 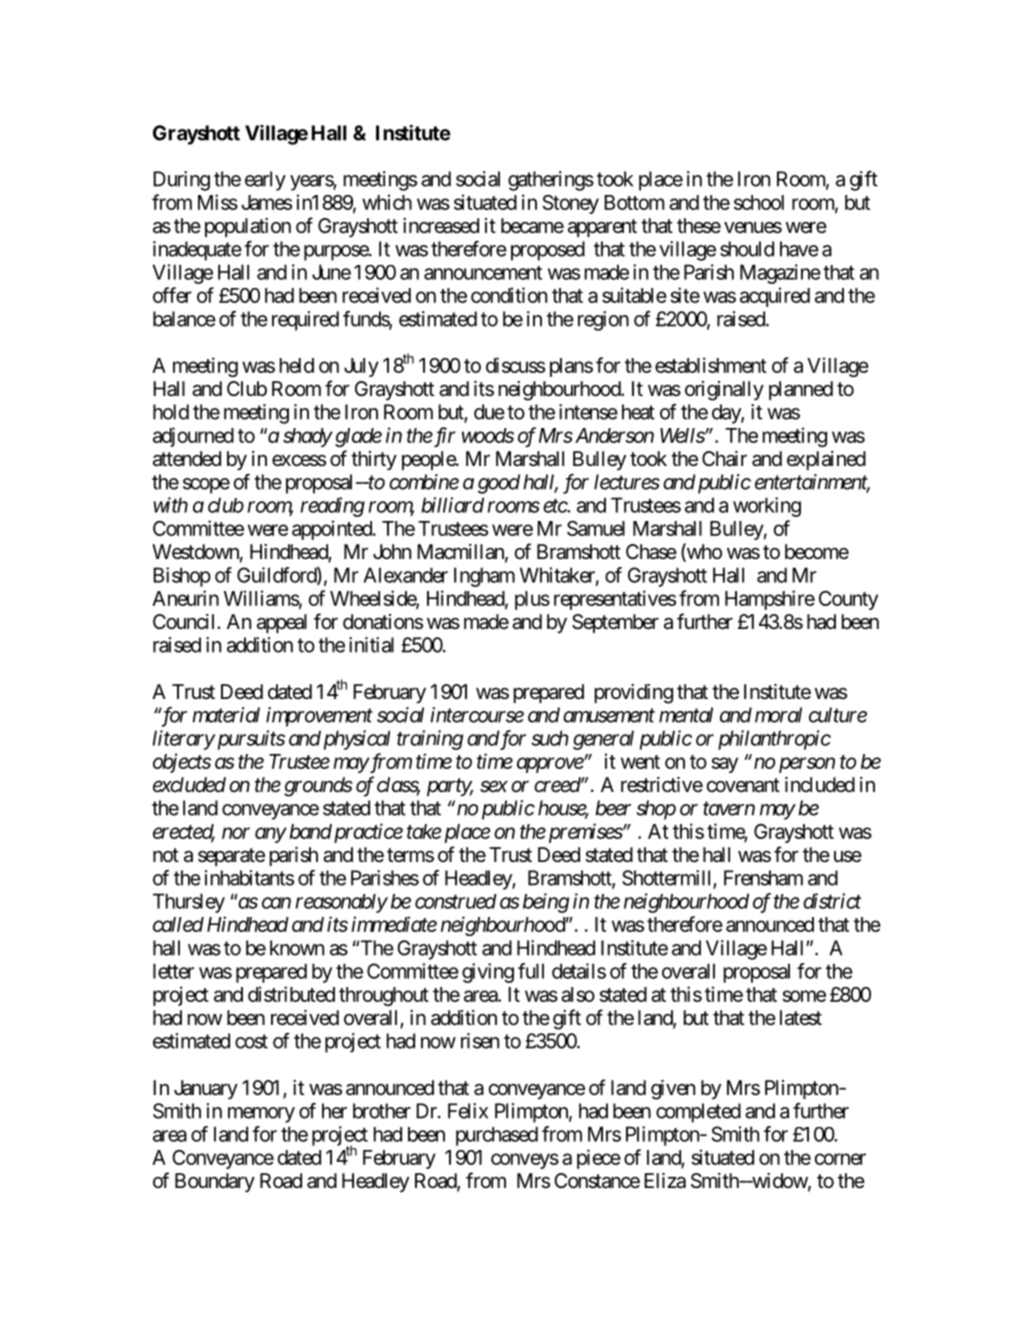 What do you see at coordinates (778, 715) in the document?
I see `moral` at bounding box center [778, 715].
